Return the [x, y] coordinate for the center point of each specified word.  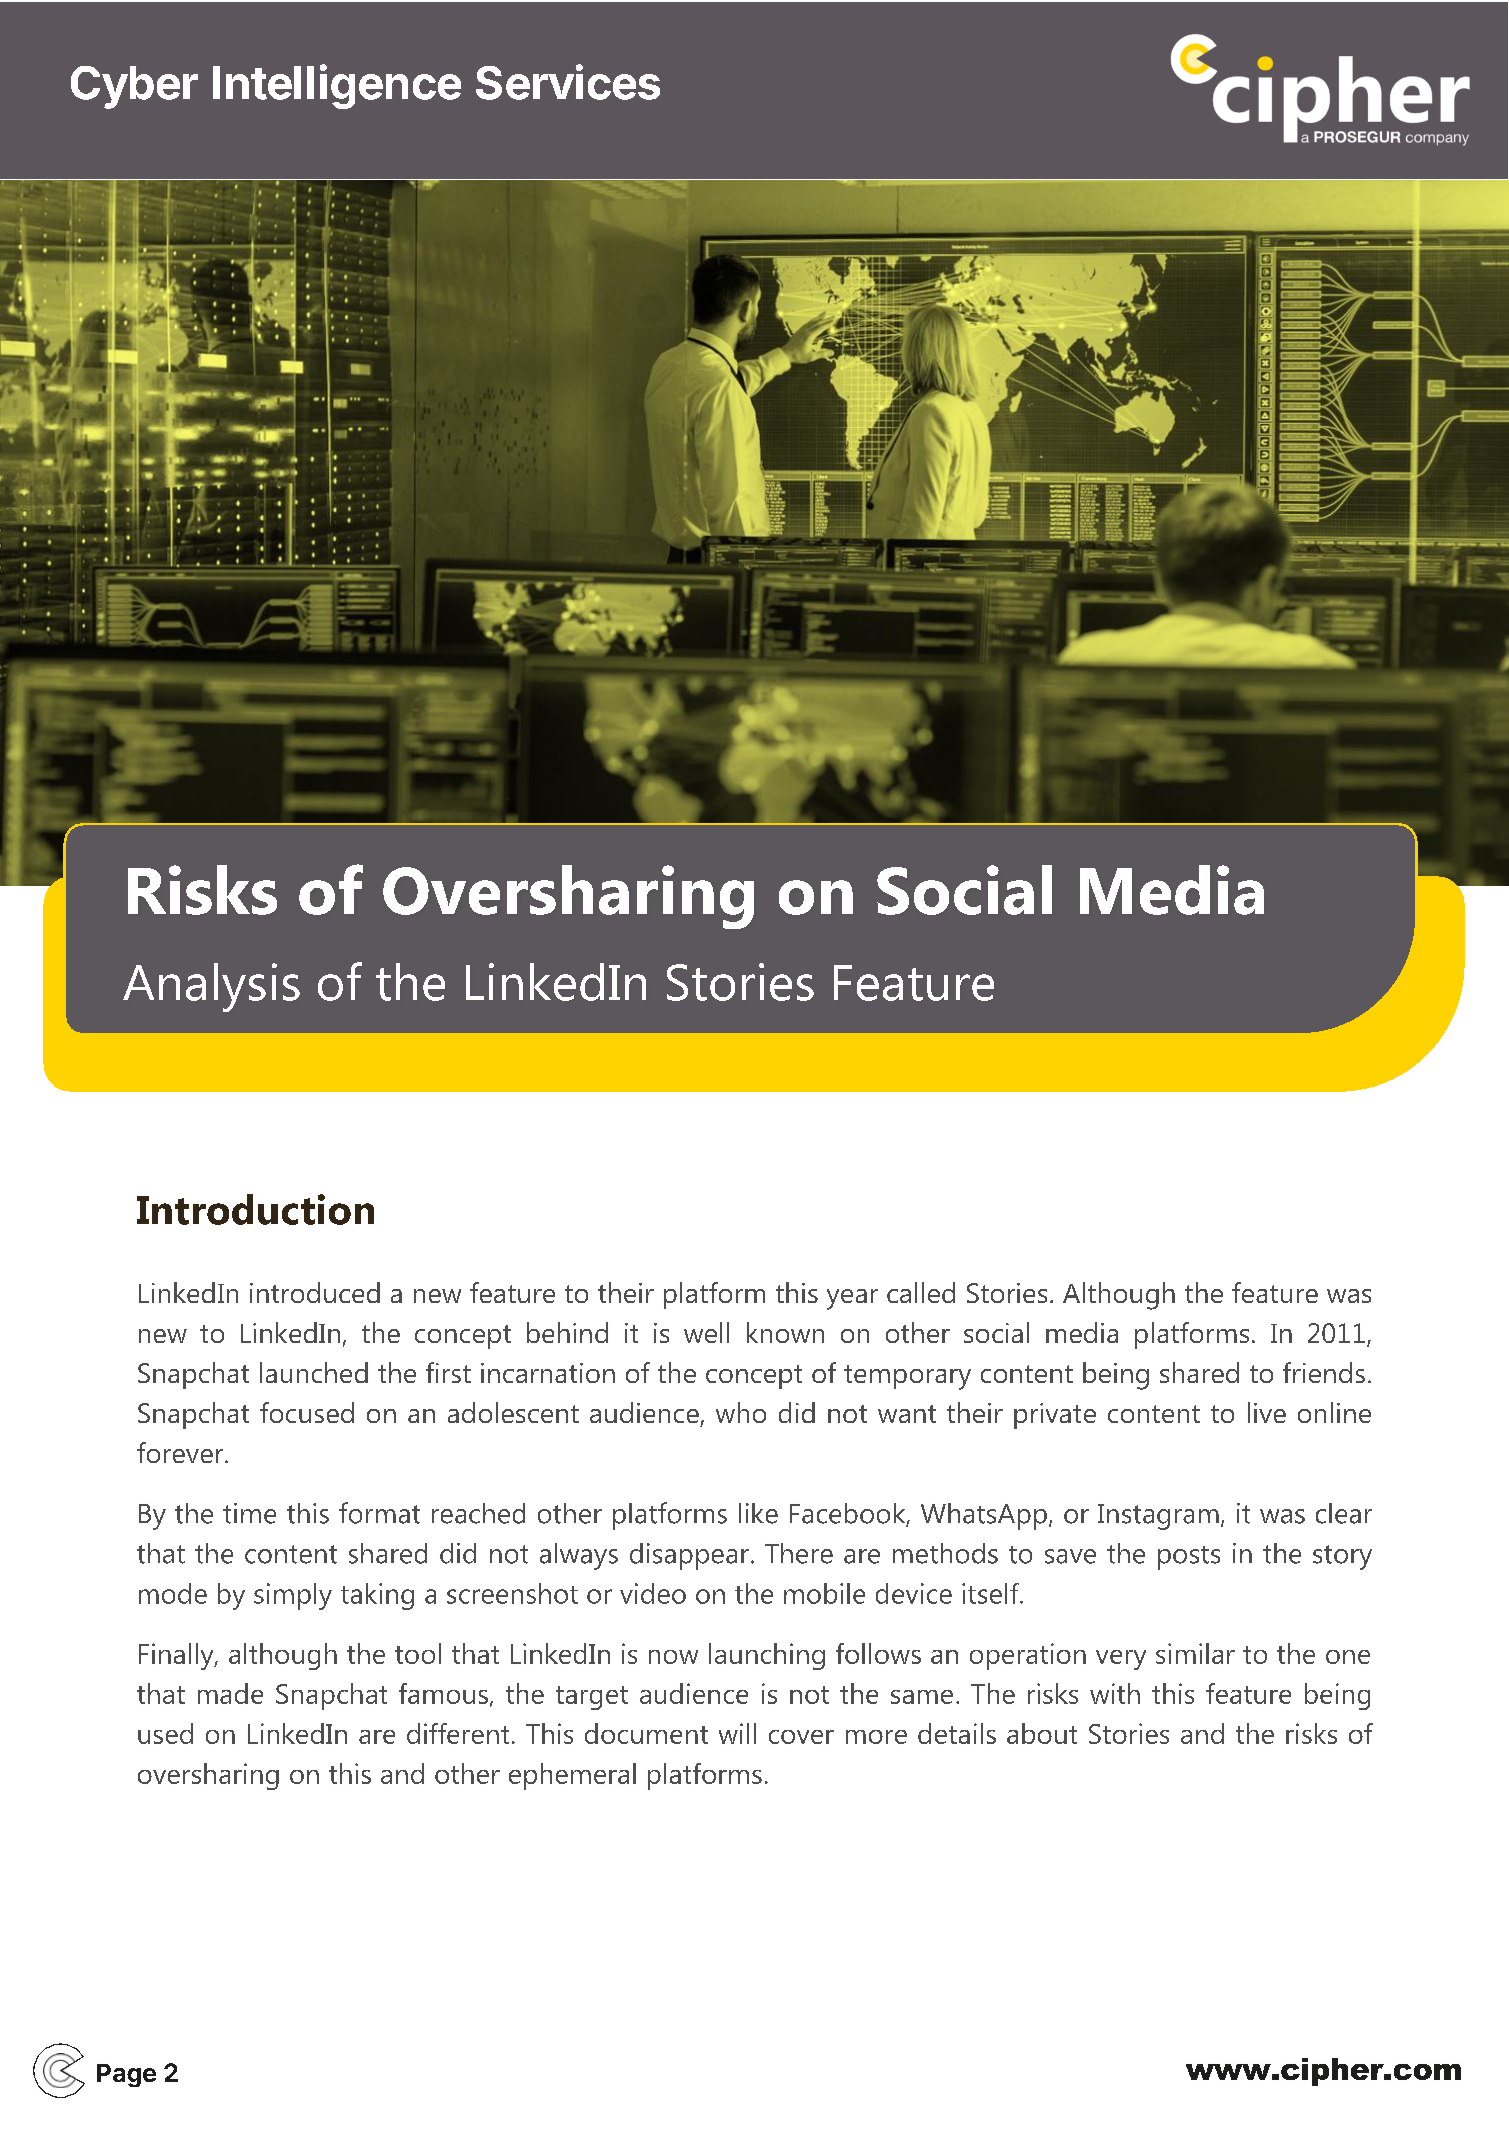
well [706, 1332]
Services [568, 82]
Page [126, 2075]
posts [1189, 1558]
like [758, 1513]
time [249, 1513]
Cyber [134, 87]
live [1267, 1412]
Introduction [255, 1209]
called [921, 1292]
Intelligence [337, 86]
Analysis [211, 987]
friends [1324, 1372]
